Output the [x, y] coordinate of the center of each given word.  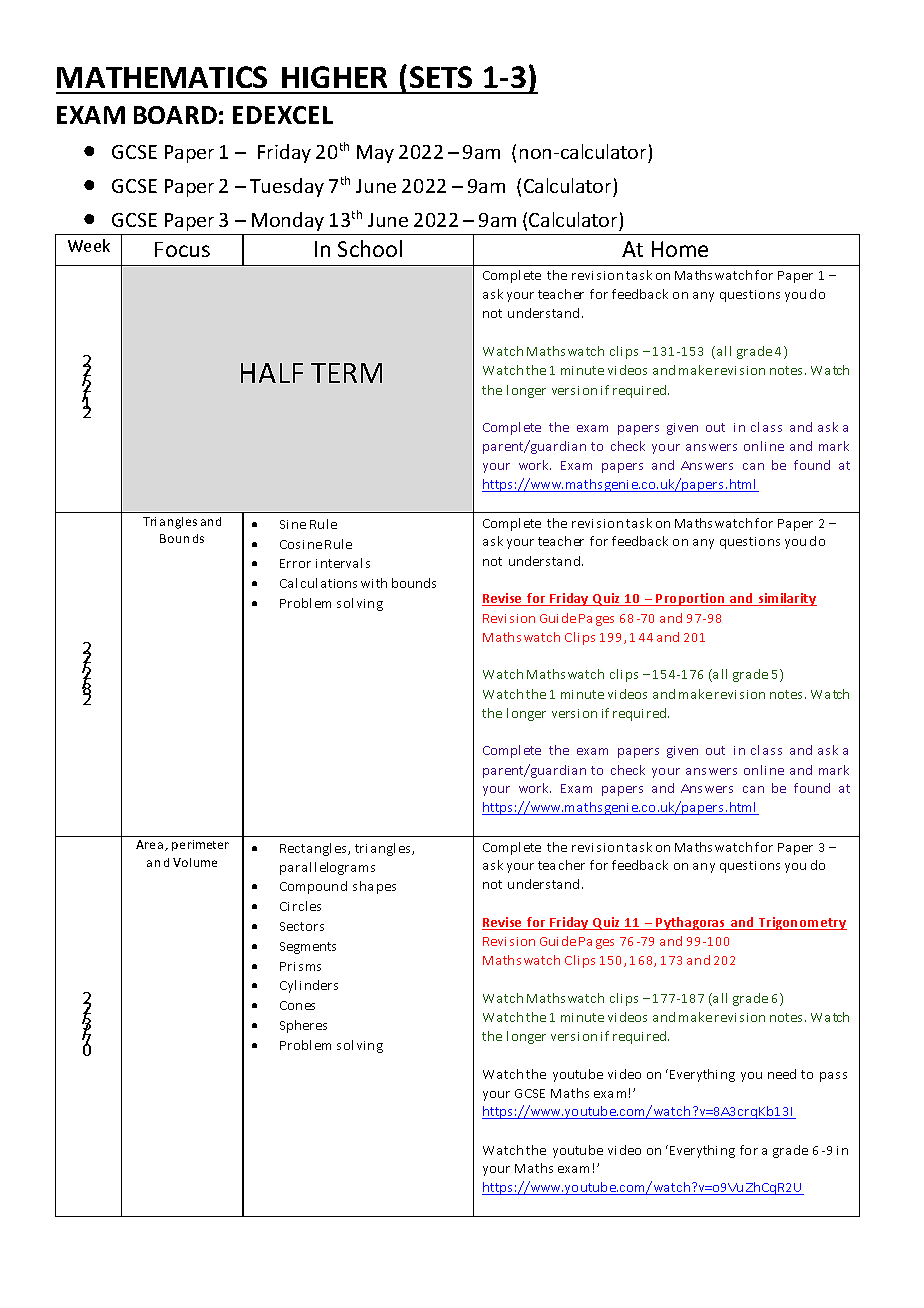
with [374, 583]
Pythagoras [691, 923]
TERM [346, 373]
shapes [374, 887]
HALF [272, 373]
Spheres [303, 1026]
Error [295, 563]
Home [680, 249]
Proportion [691, 599]
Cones [297, 1005]
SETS [441, 77]
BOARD [175, 115]
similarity [786, 599]
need [782, 1074]
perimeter [200, 845]
